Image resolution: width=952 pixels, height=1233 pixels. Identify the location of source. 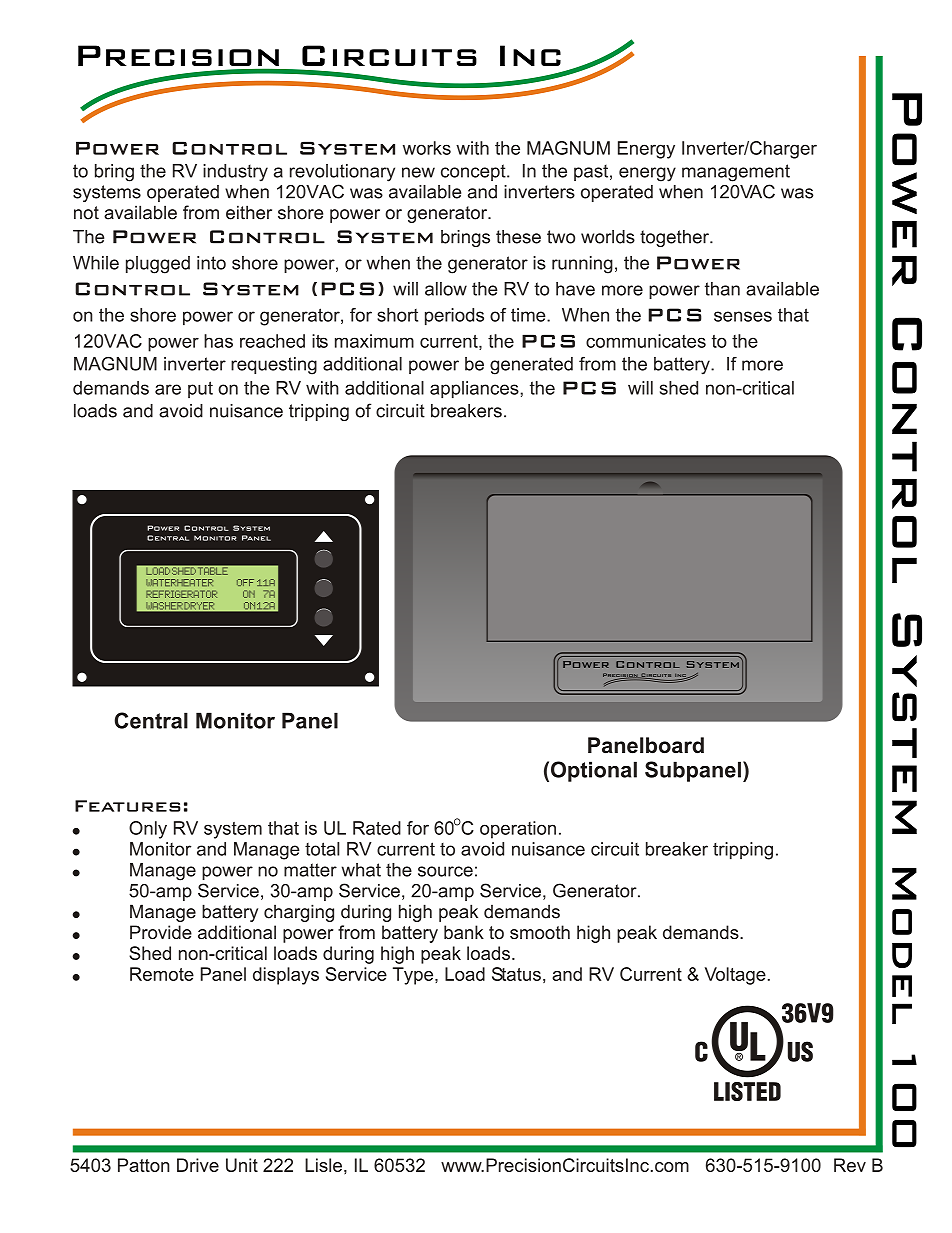
(445, 871).
